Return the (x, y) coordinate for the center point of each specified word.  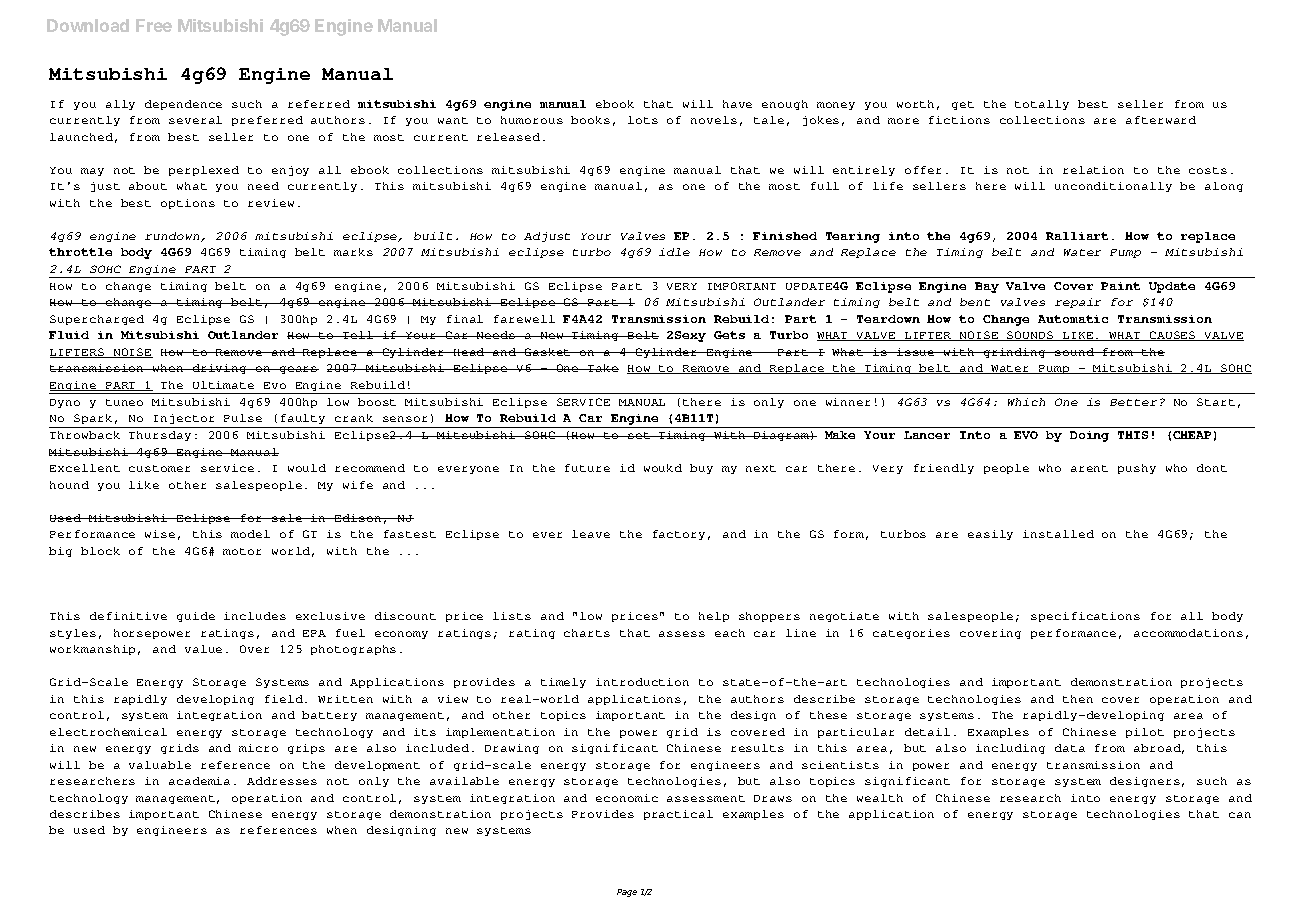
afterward (1161, 120)
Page (627, 893)
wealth (880, 798)
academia (199, 781)
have (737, 104)
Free (154, 25)
